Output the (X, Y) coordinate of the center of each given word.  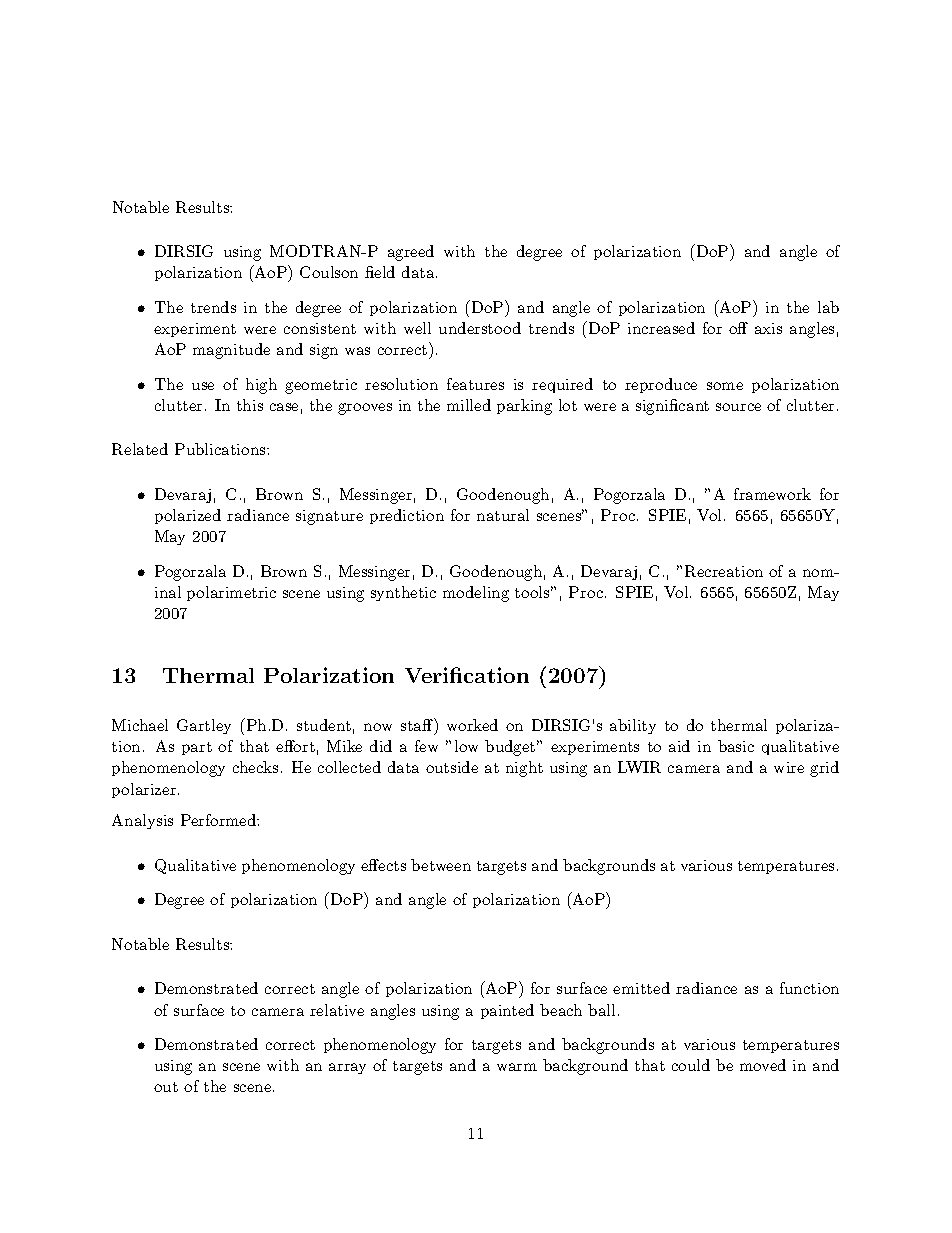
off (738, 328)
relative (337, 1010)
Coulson (329, 272)
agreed (411, 253)
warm (517, 1067)
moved (763, 1065)
